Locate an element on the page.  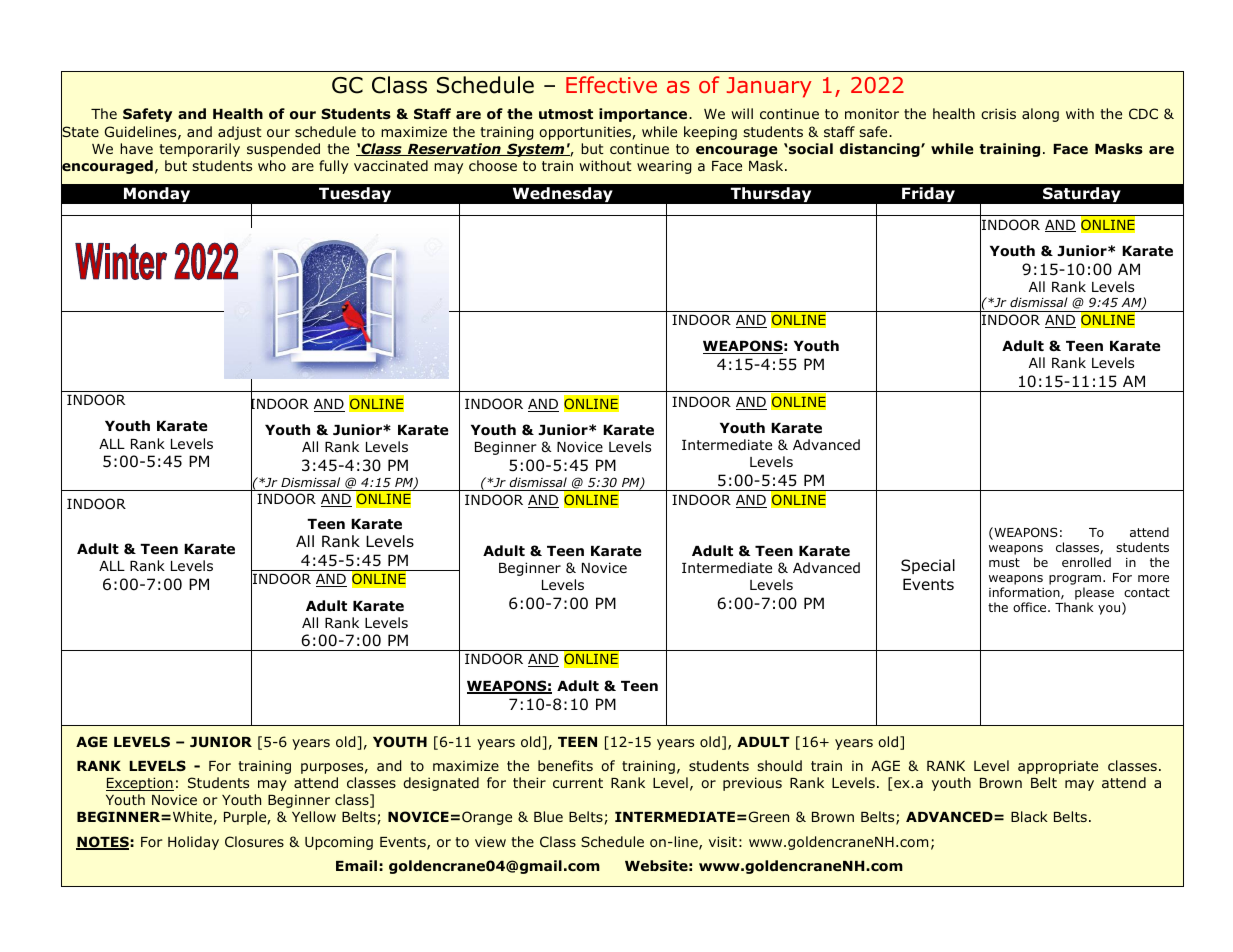
importance is located at coordinates (644, 115).
